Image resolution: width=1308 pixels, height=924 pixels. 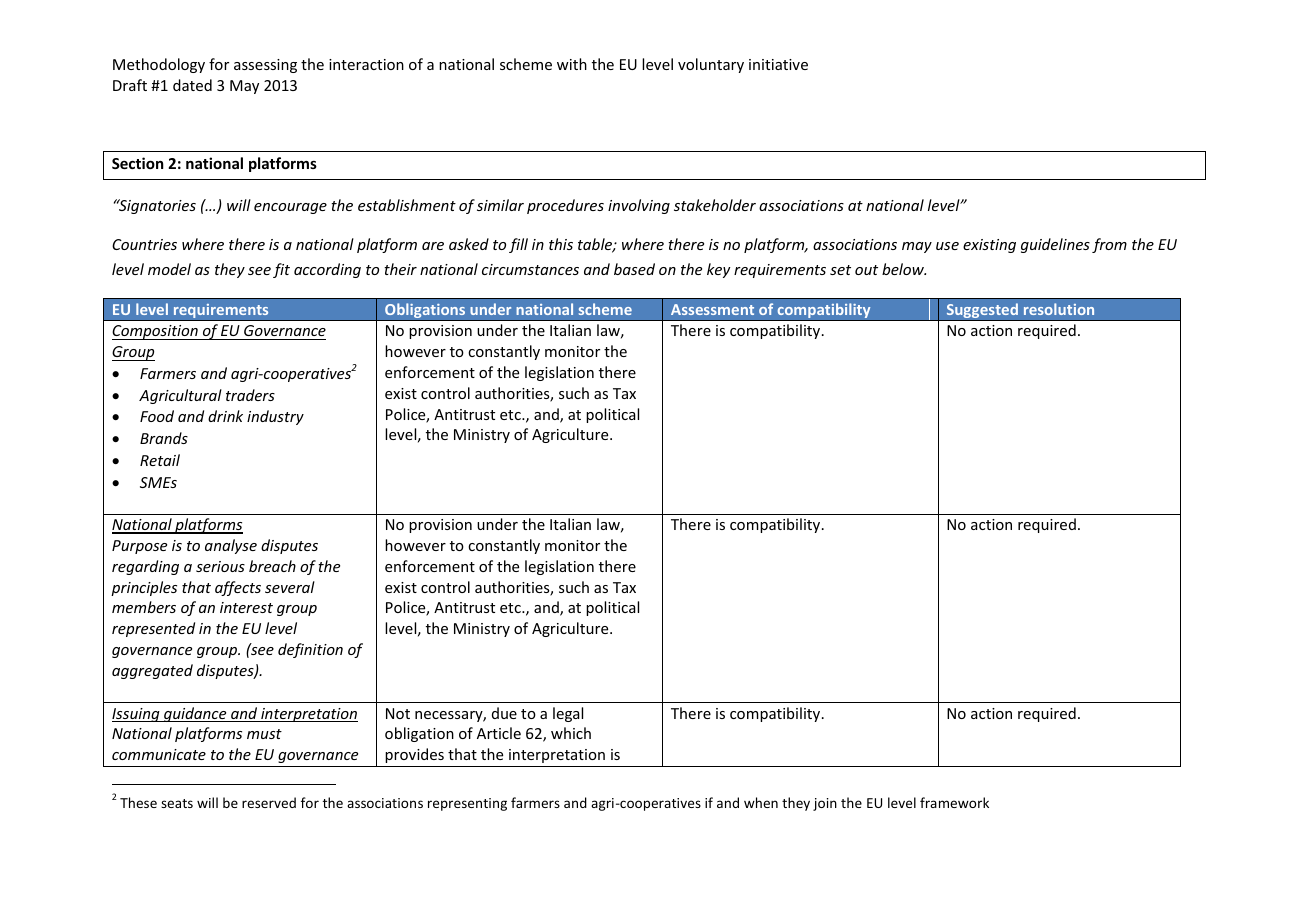 I want to click on initiative, so click(x=778, y=64).
